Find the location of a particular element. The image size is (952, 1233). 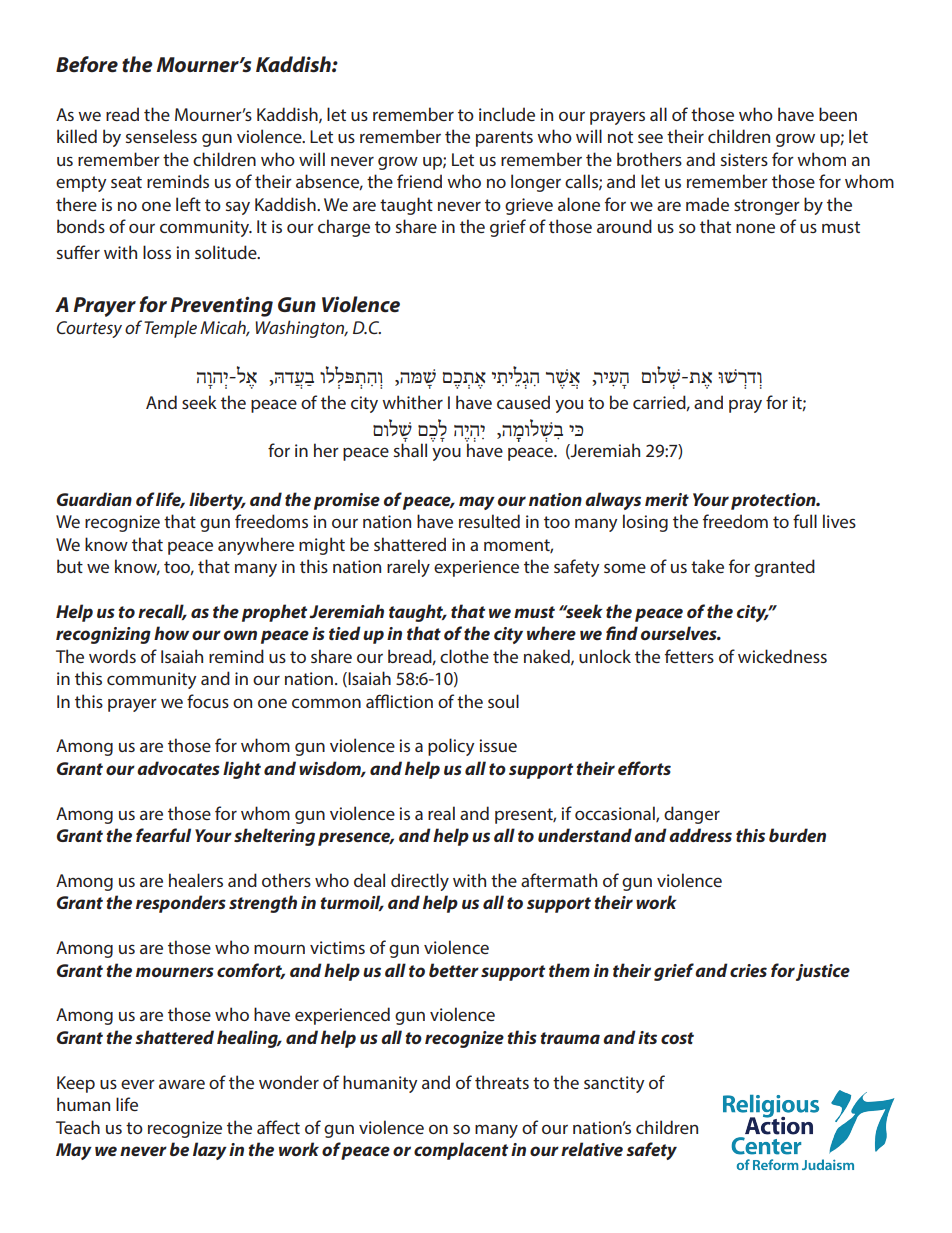

soul is located at coordinates (503, 701).
